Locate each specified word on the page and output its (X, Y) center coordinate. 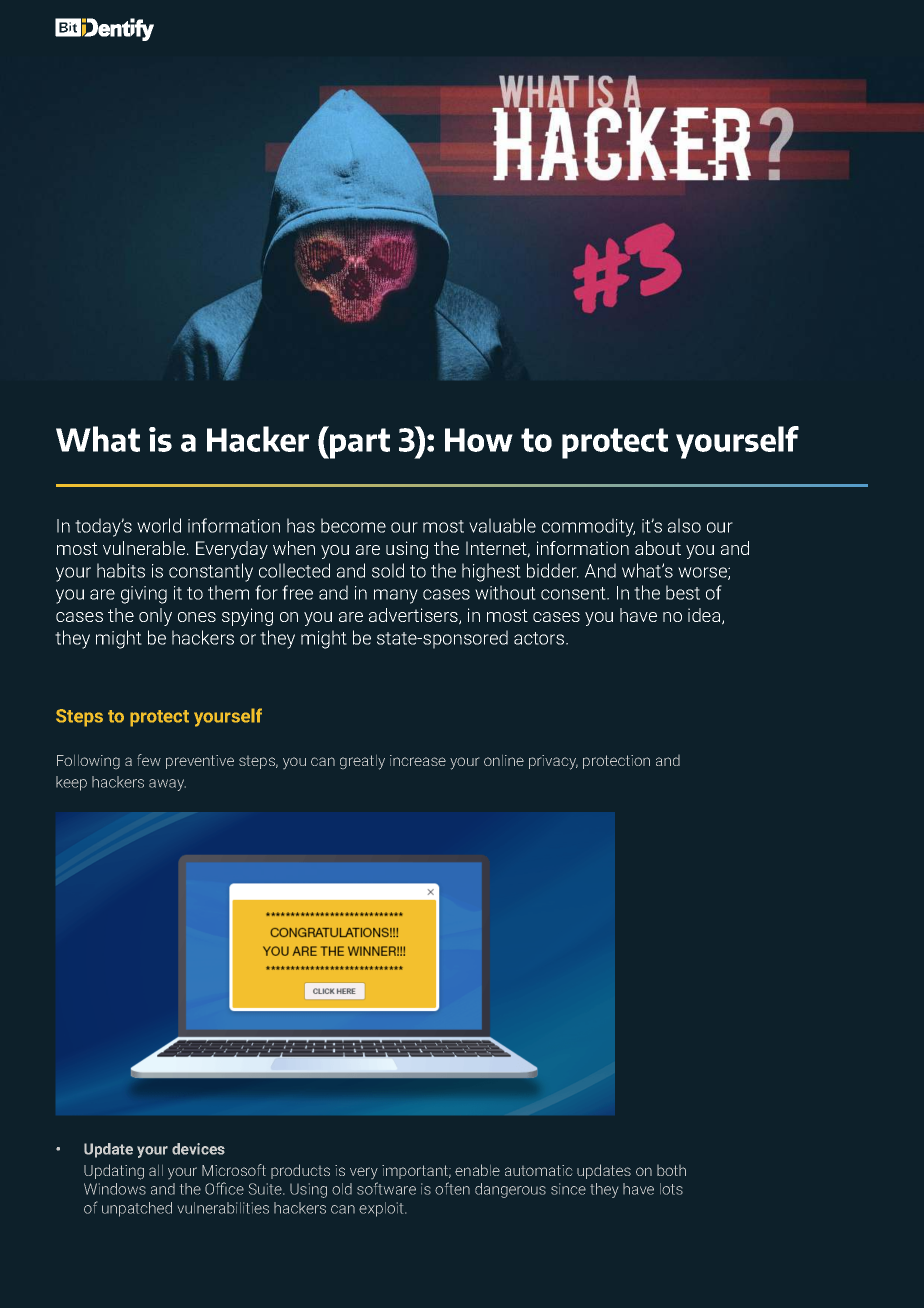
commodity (588, 527)
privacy (553, 762)
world (159, 525)
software (386, 1188)
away (167, 785)
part (359, 442)
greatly (362, 762)
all (156, 1170)
